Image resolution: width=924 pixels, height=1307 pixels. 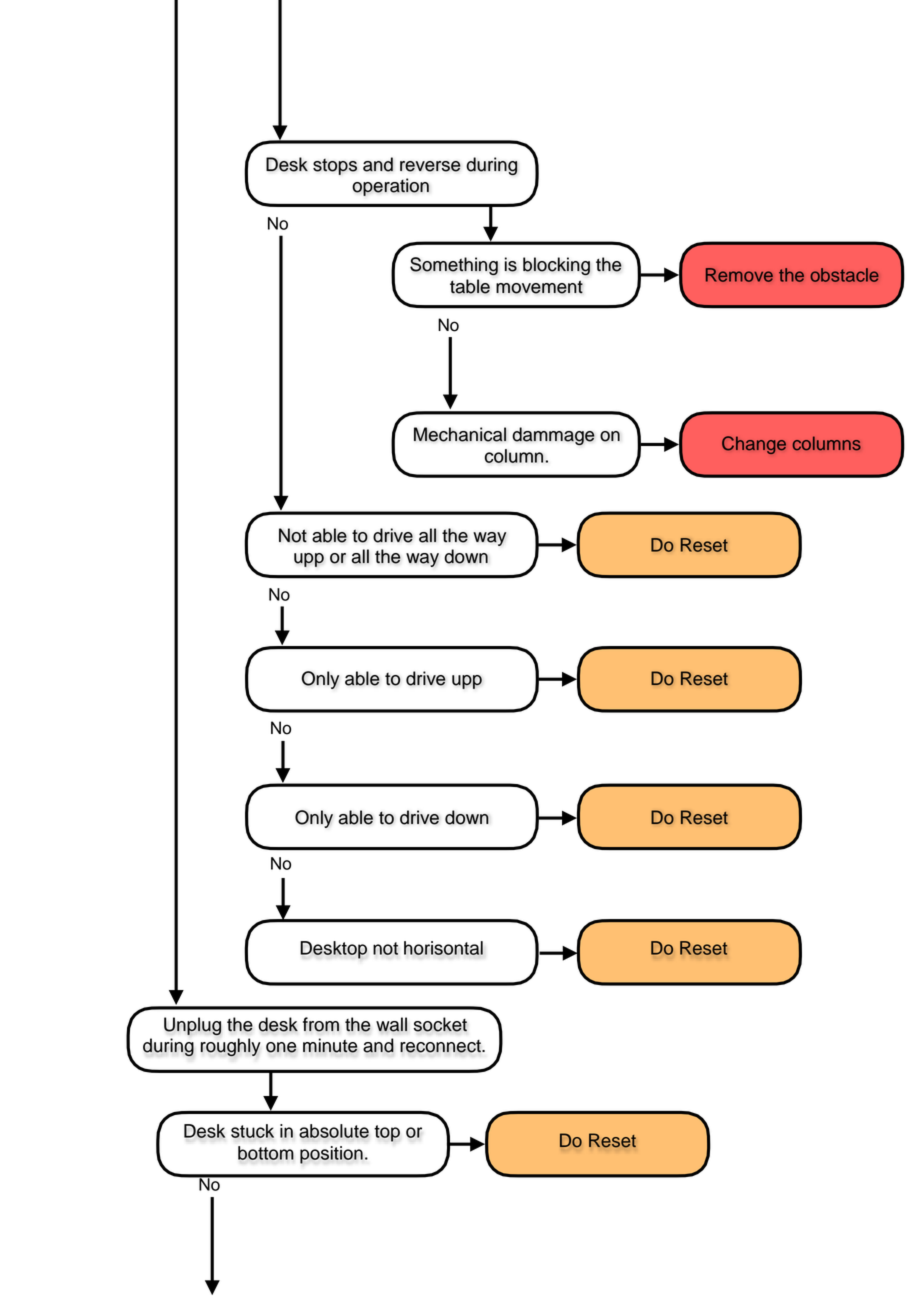 I want to click on stops, so click(x=335, y=167).
